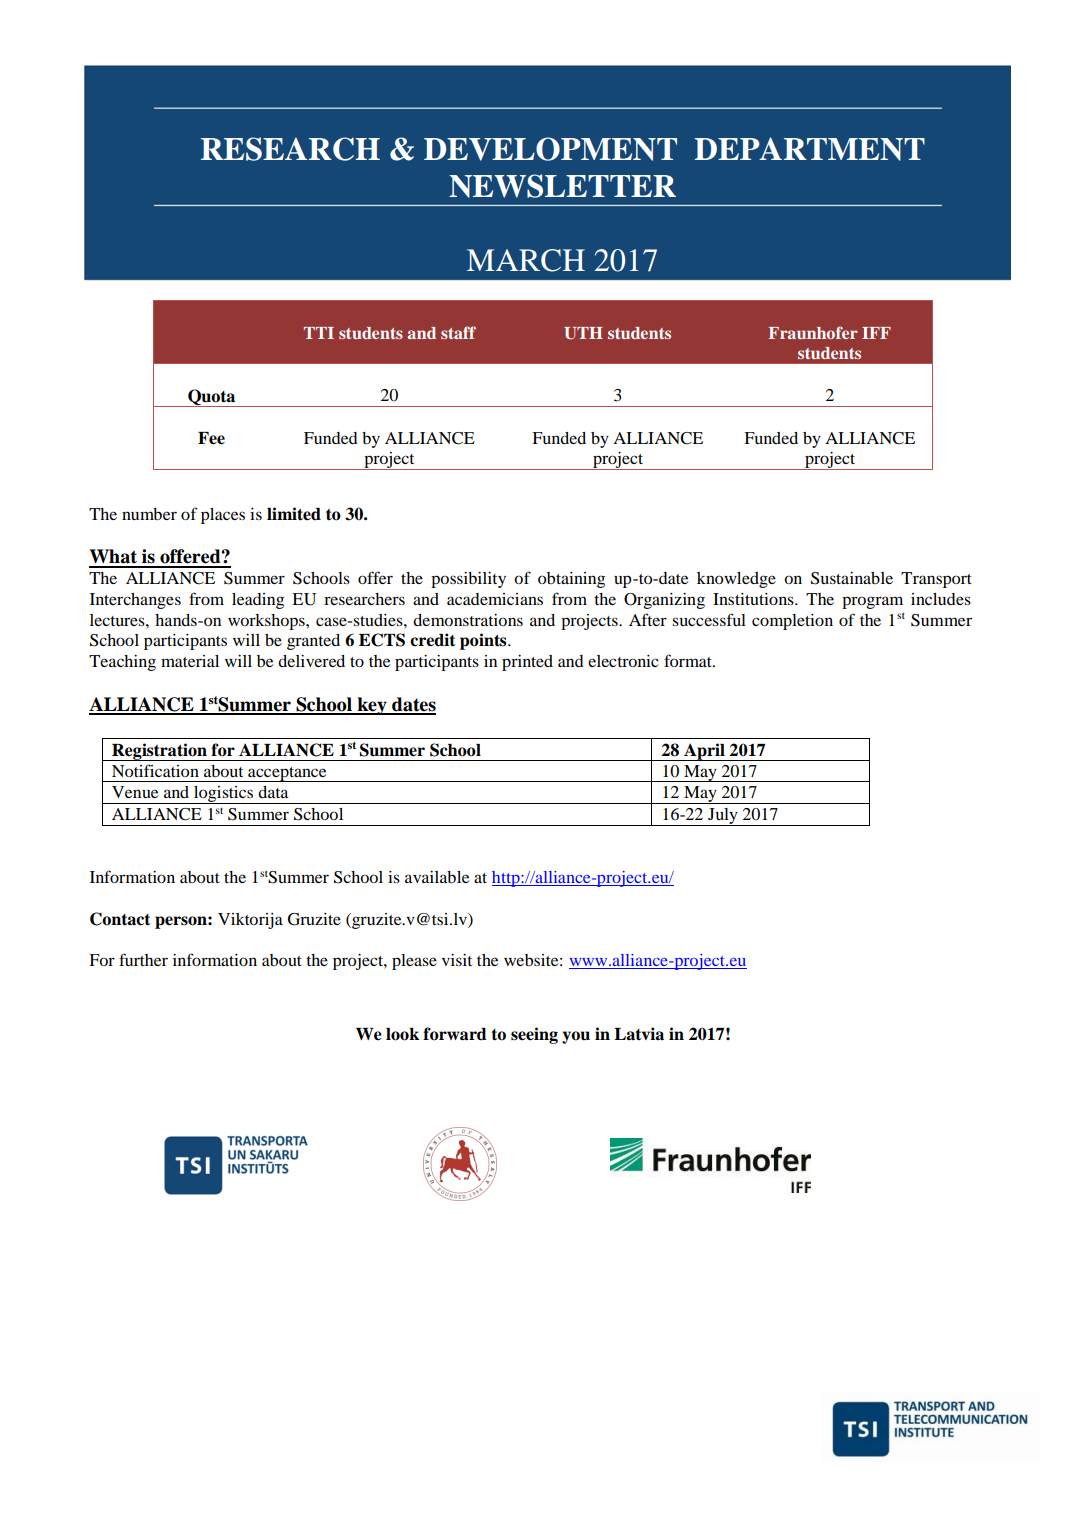 The height and width of the screenshot is (1519, 1074). I want to click on places, so click(223, 516).
